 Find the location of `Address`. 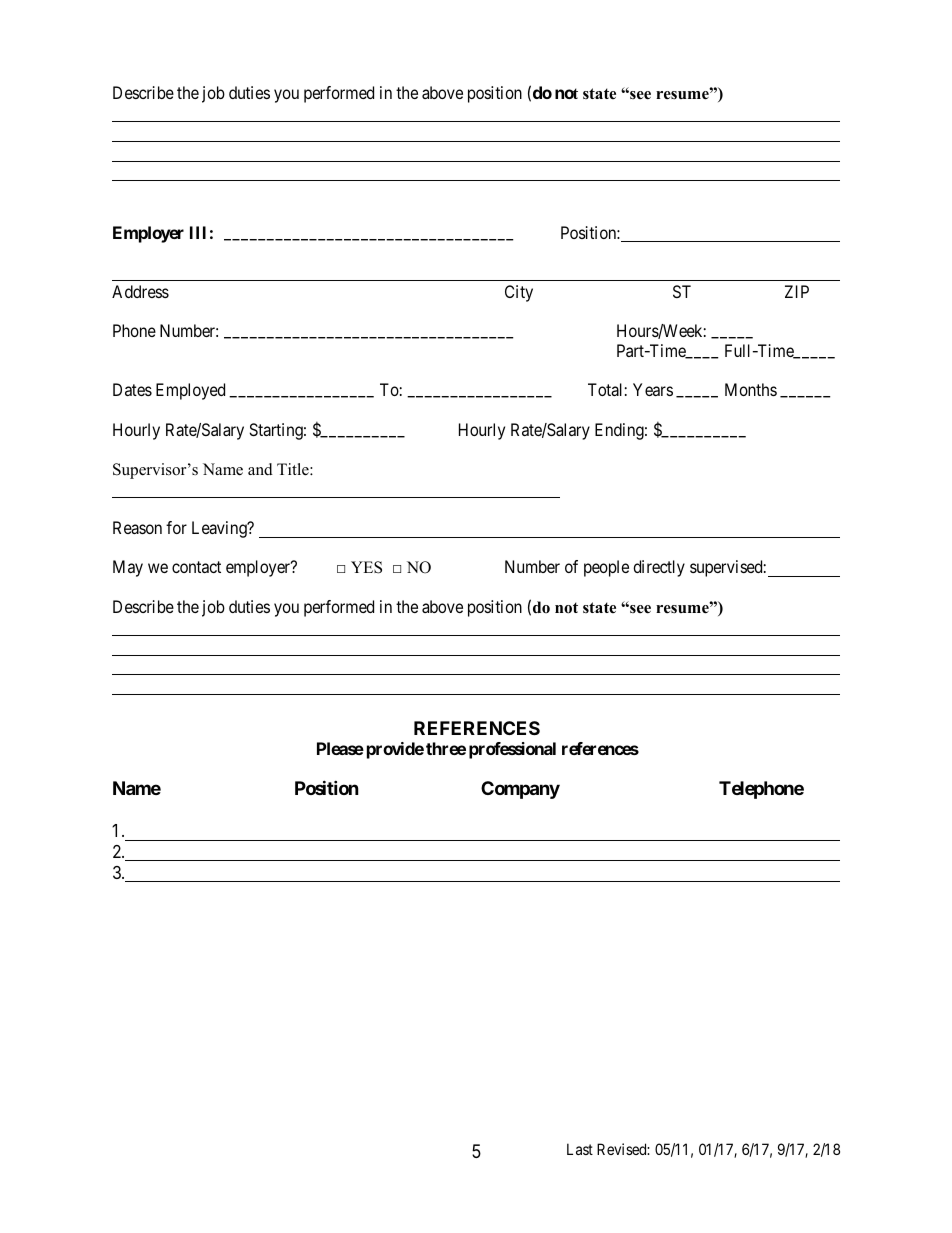

Address is located at coordinates (140, 291).
